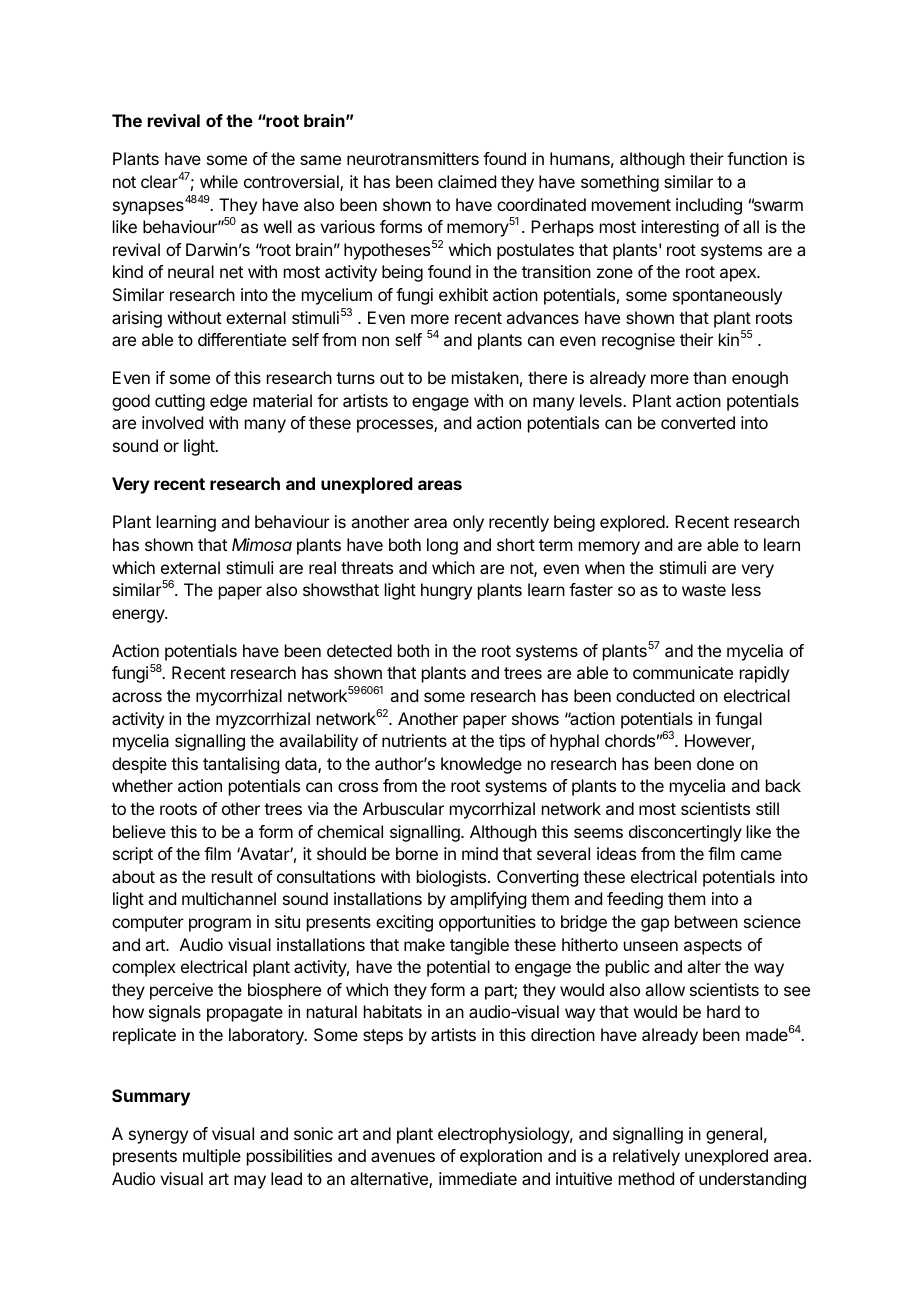 This page has width=924, height=1308. Describe the element at coordinates (172, 422) in the page. I see `involved` at that location.
